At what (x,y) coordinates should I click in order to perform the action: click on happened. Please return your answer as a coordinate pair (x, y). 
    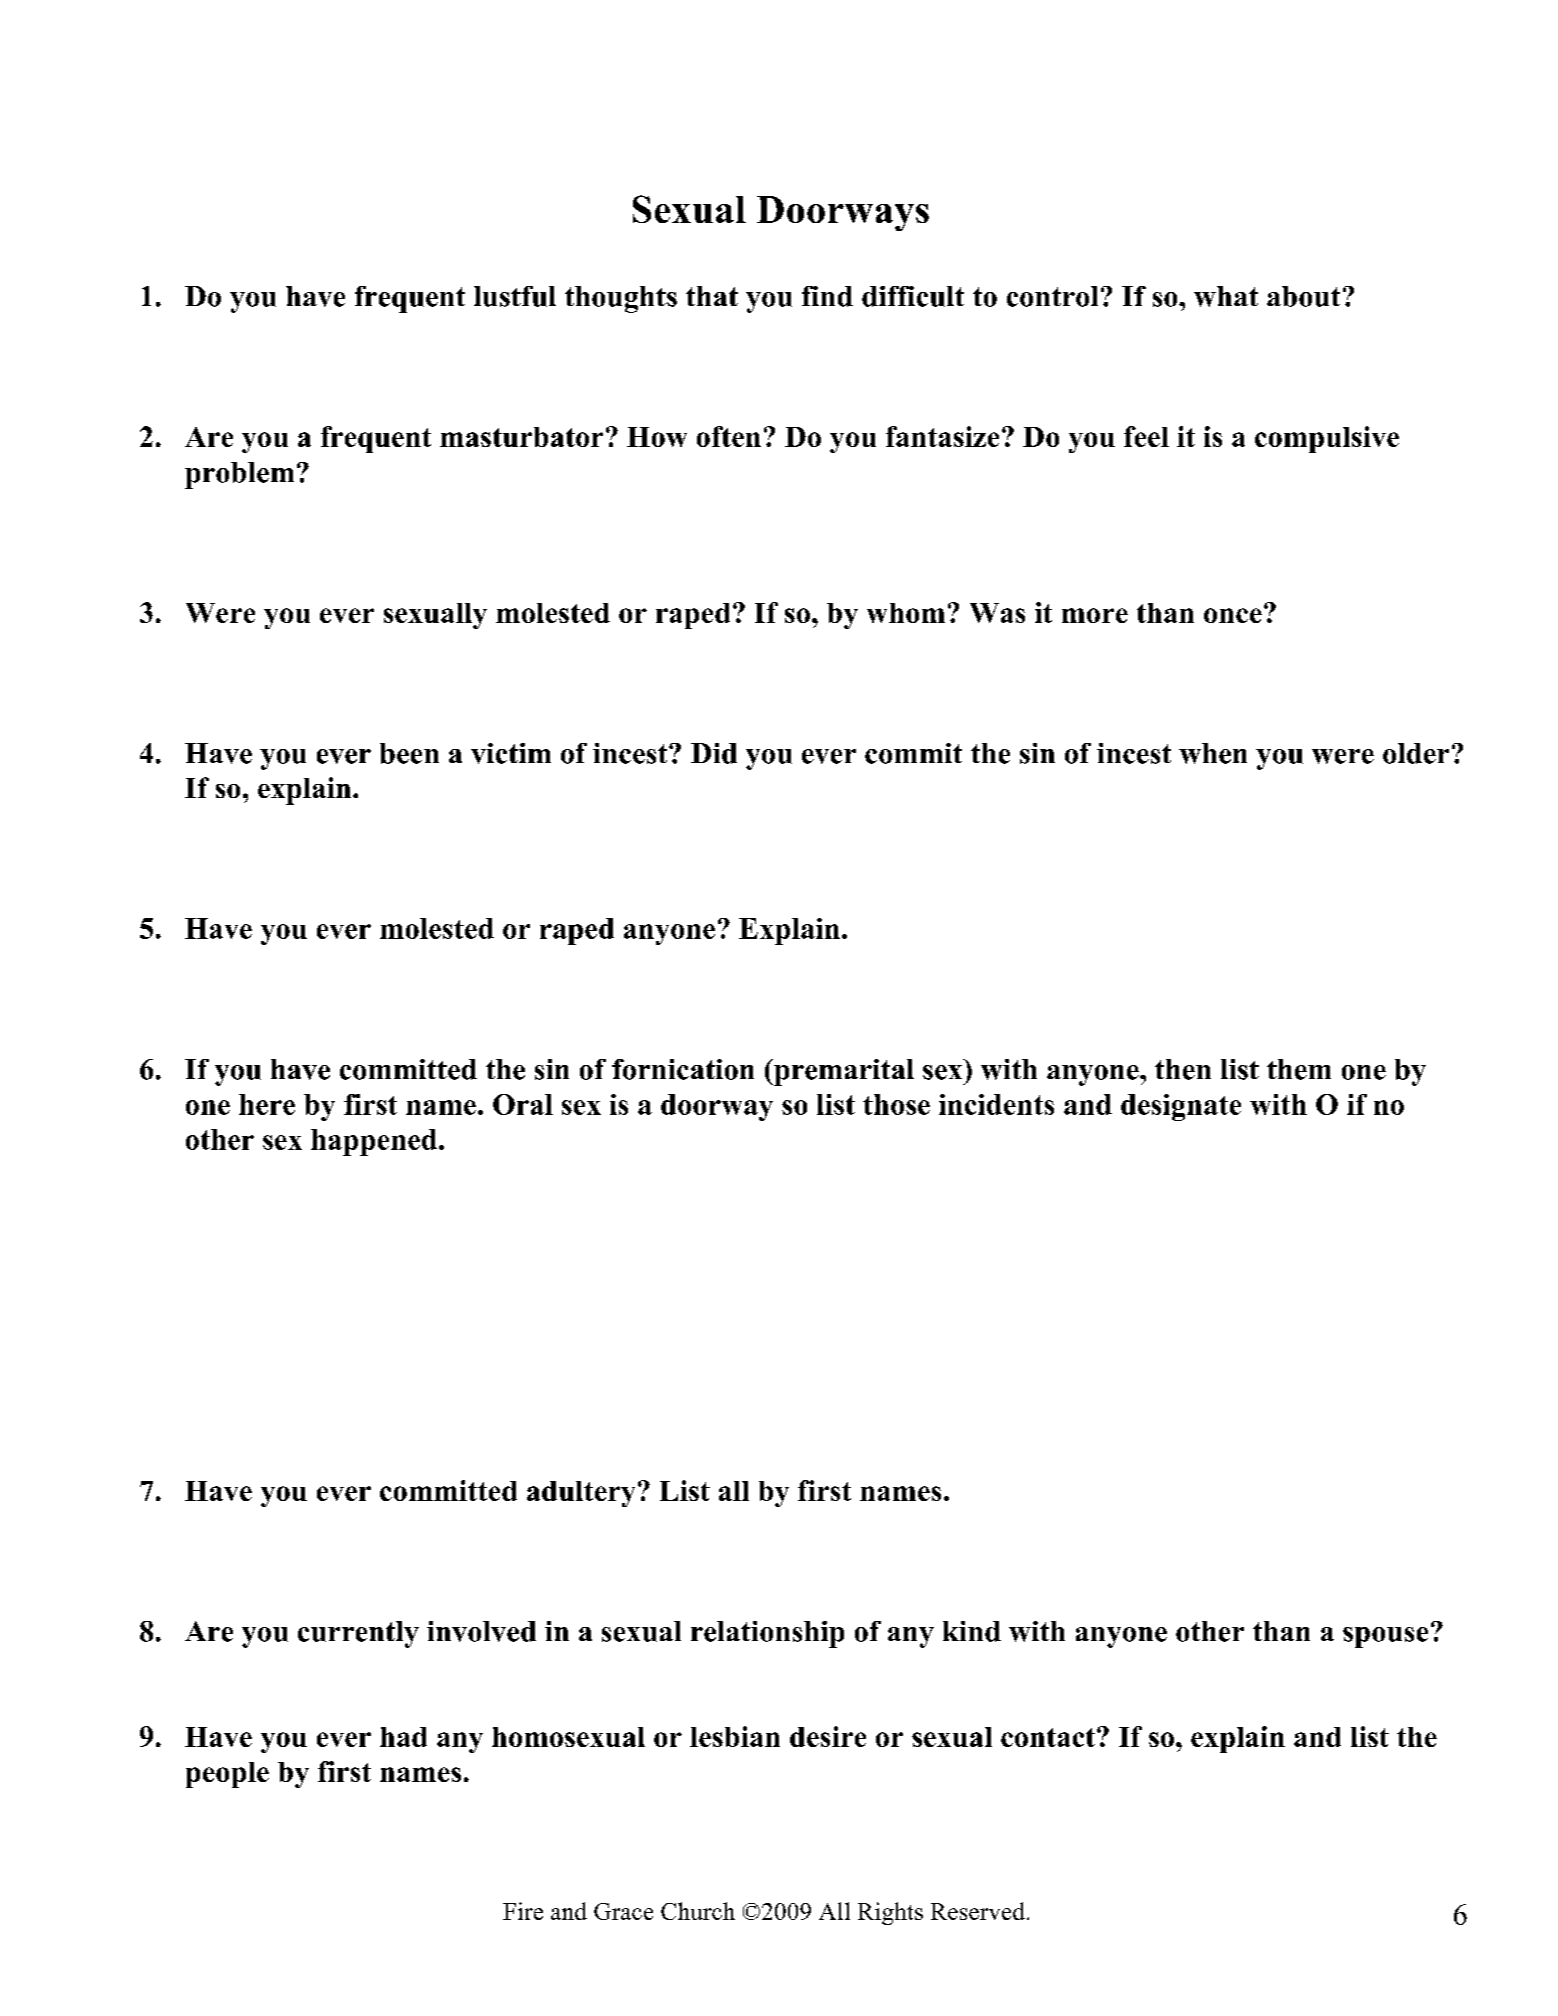
    Looking at the image, I should click on (374, 1142).
